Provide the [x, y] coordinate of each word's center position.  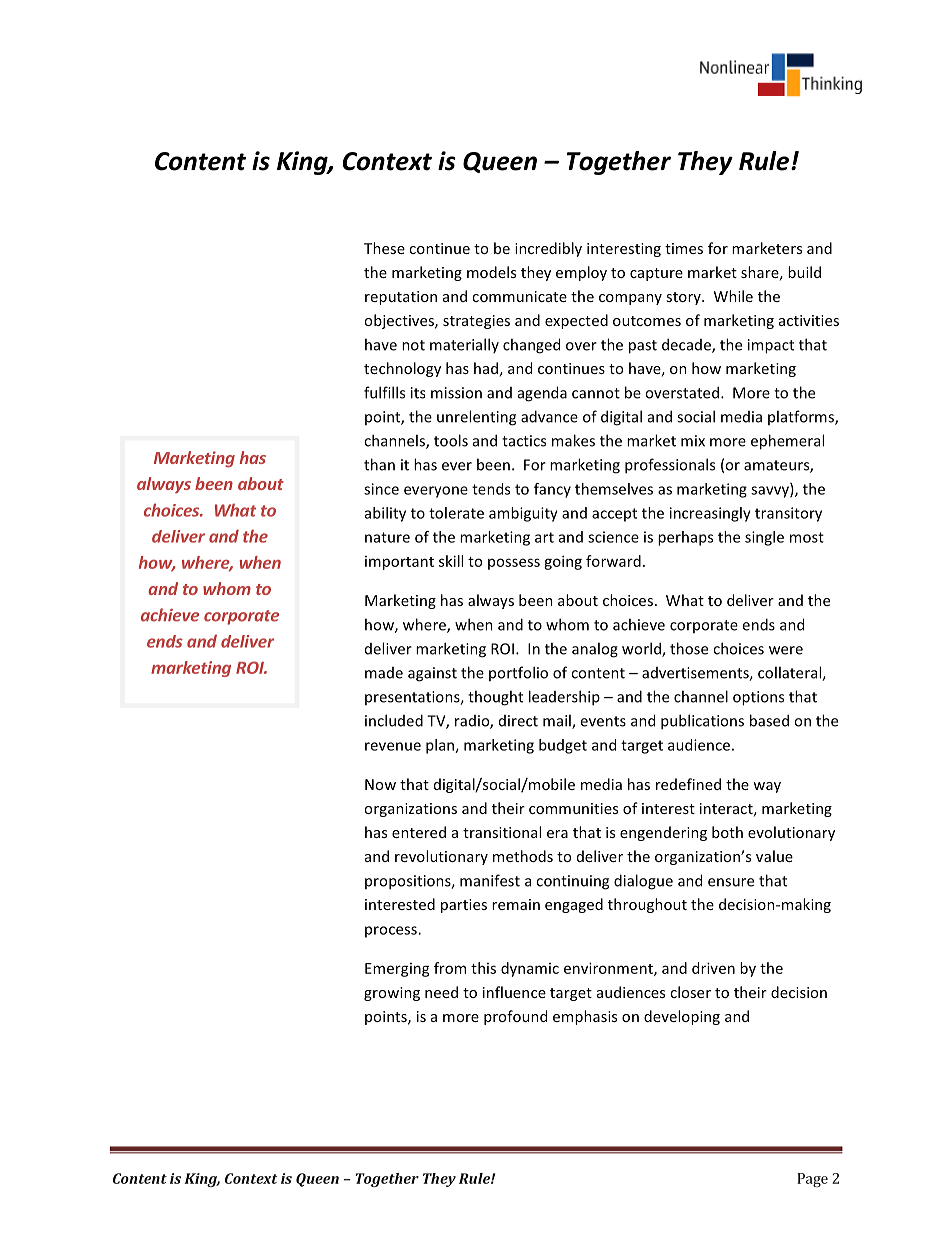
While [733, 296]
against [432, 674]
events [603, 721]
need [441, 992]
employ [581, 273]
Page [812, 1180]
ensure [731, 882]
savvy [771, 492]
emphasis [585, 1017]
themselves [614, 489]
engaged [574, 905]
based [769, 720]
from [450, 968]
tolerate [456, 513]
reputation [401, 298]
